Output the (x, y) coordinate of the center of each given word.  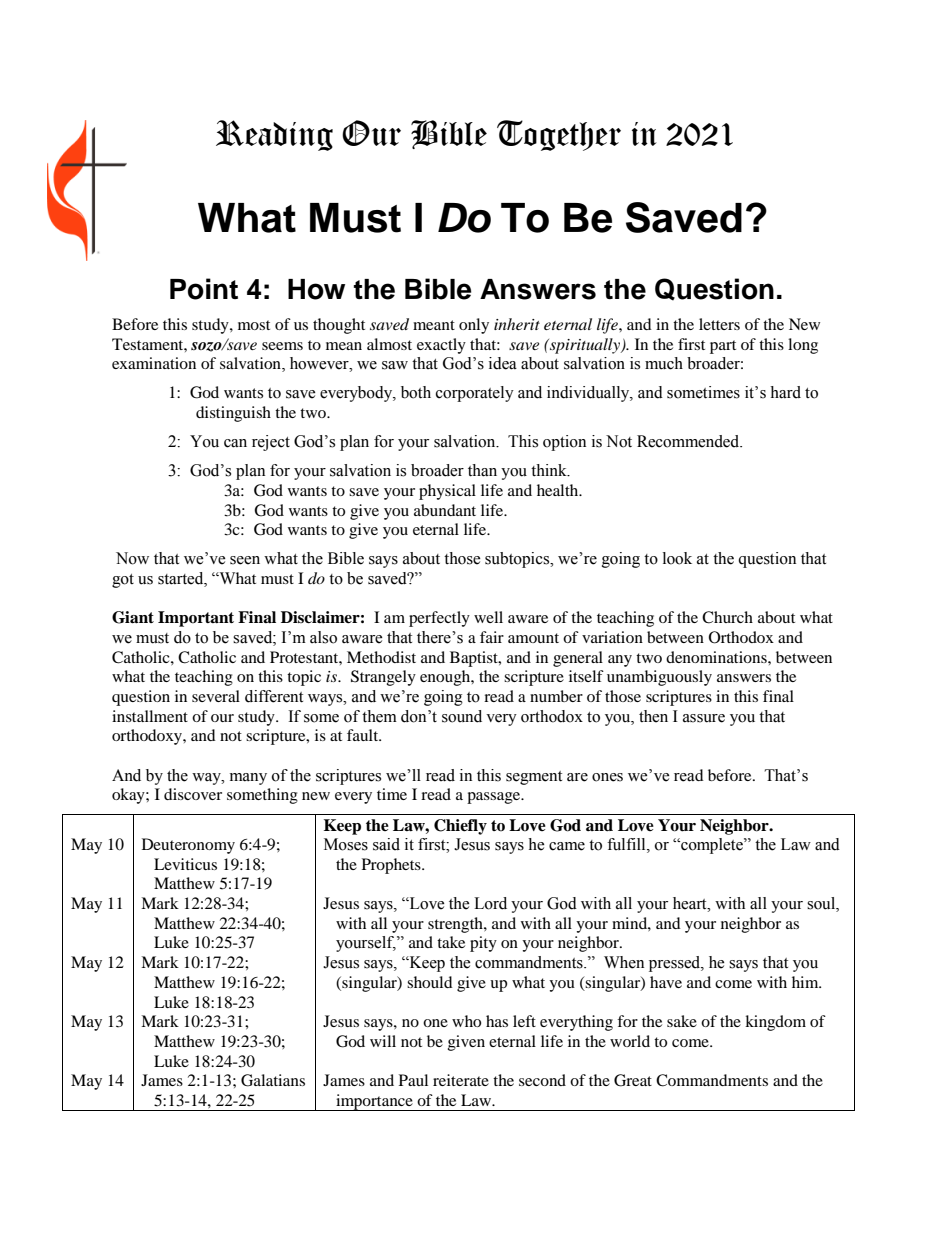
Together (559, 135)
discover (193, 794)
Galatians (273, 1080)
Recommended (689, 441)
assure (704, 718)
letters (719, 324)
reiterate (461, 1080)
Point (204, 289)
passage (495, 798)
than (482, 470)
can (235, 443)
